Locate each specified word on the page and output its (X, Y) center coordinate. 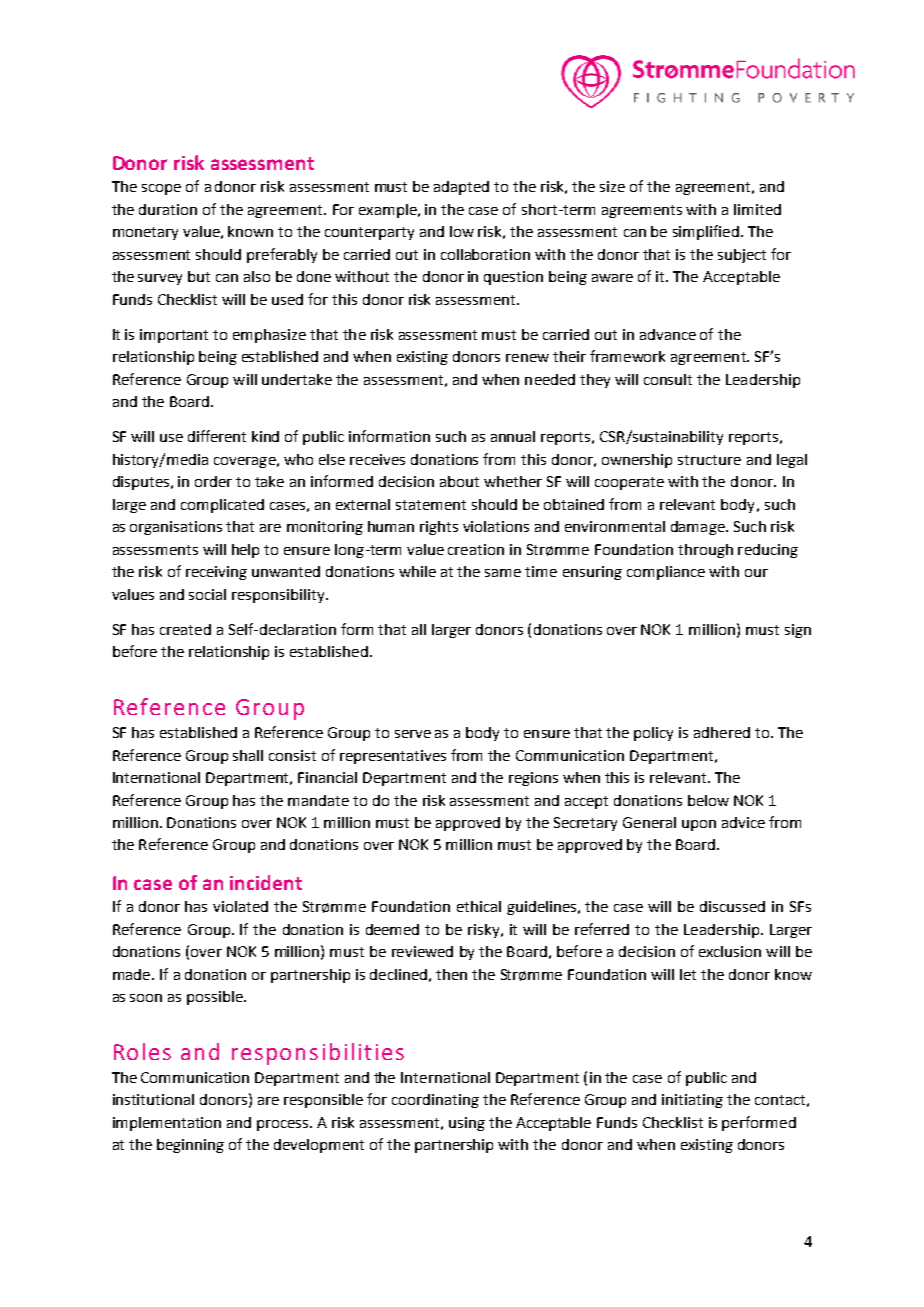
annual (513, 436)
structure (709, 460)
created (185, 629)
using (467, 1124)
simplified (706, 232)
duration (168, 209)
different (217, 436)
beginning (190, 1146)
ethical (479, 906)
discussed (732, 906)
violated (240, 906)
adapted (461, 188)
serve (413, 734)
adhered (722, 732)
